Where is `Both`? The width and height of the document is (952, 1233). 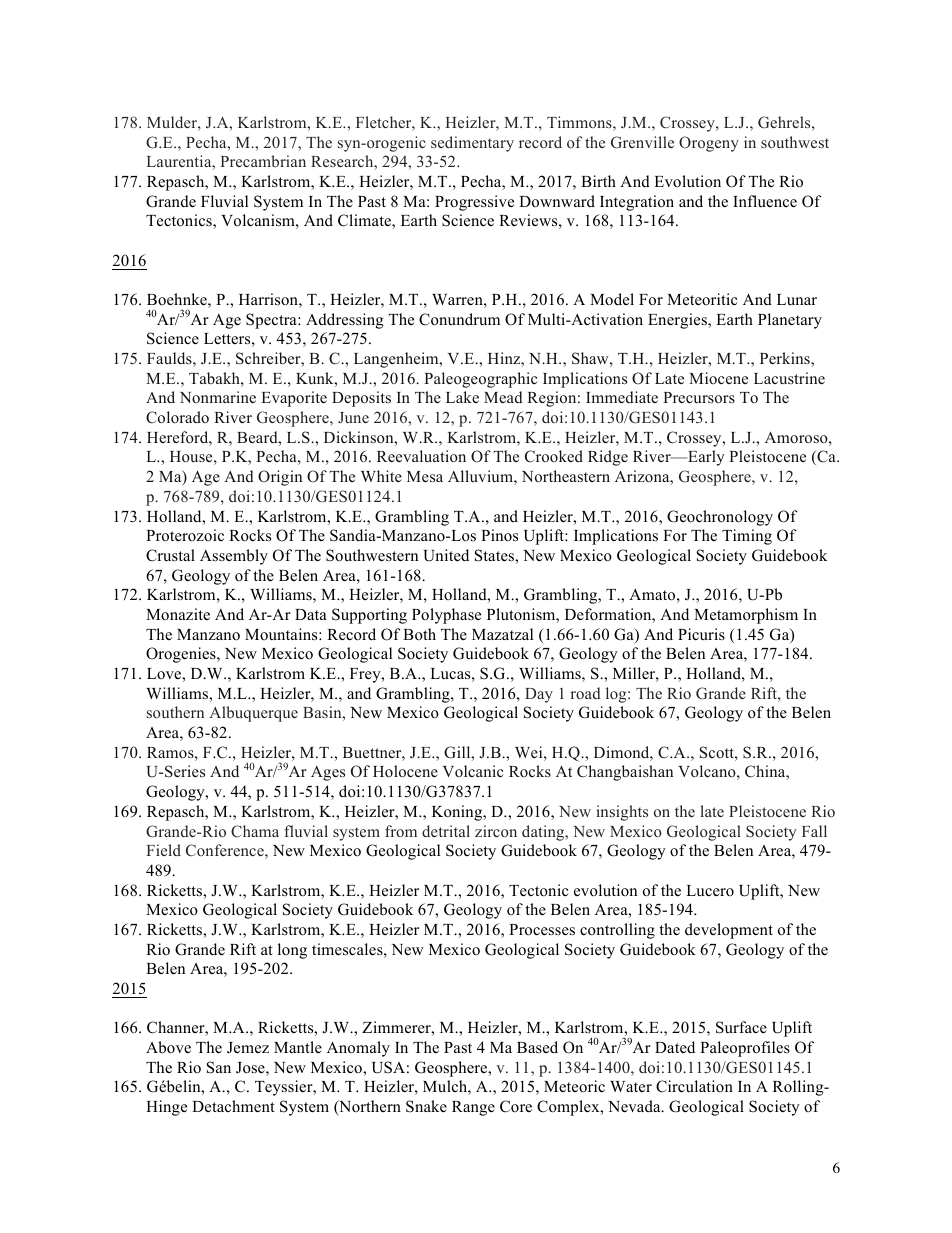
Both is located at coordinates (419, 634).
